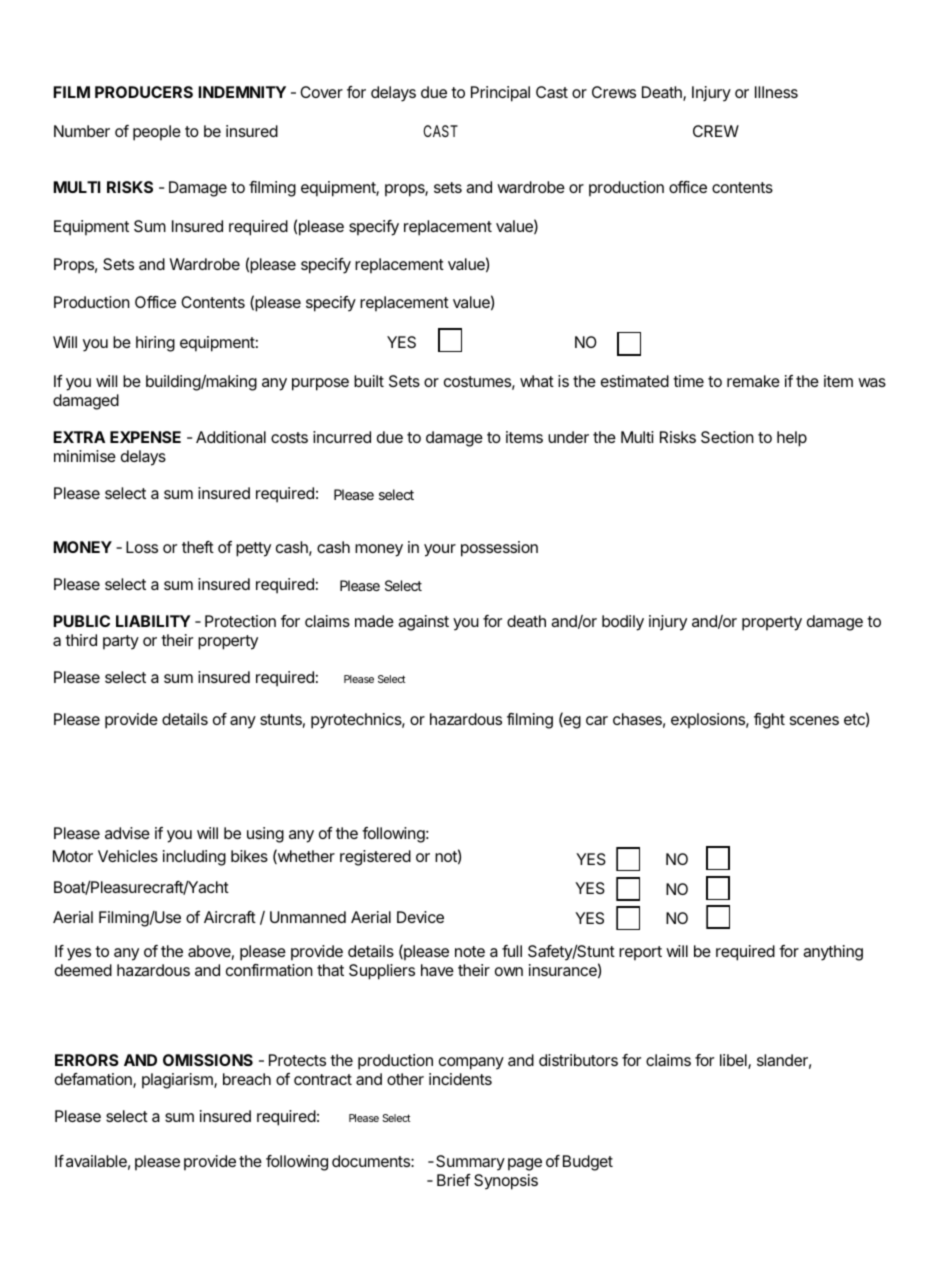  What do you see at coordinates (247, 1079) in the screenshot?
I see `breach` at bounding box center [247, 1079].
